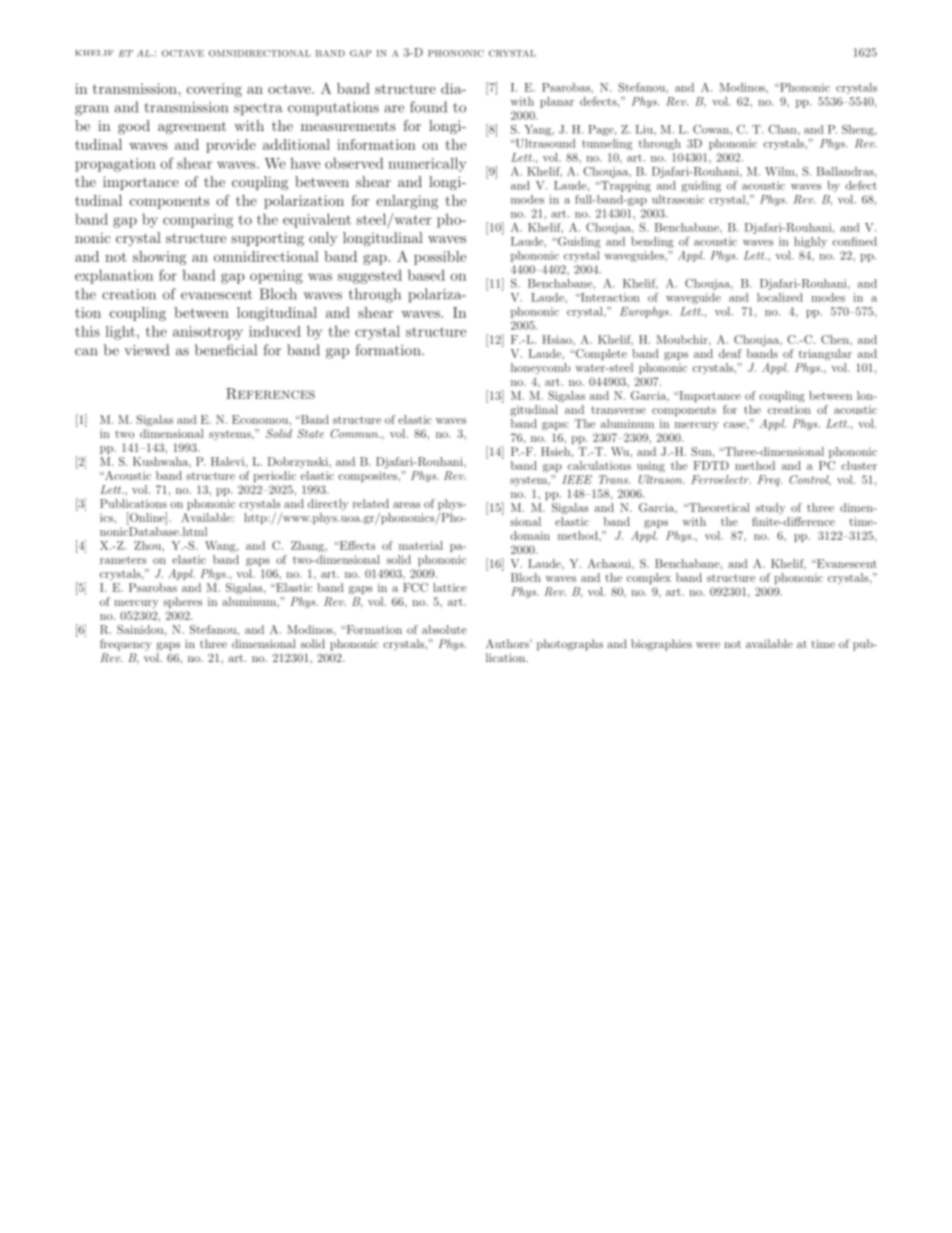  I want to click on showing, so click(159, 258).
